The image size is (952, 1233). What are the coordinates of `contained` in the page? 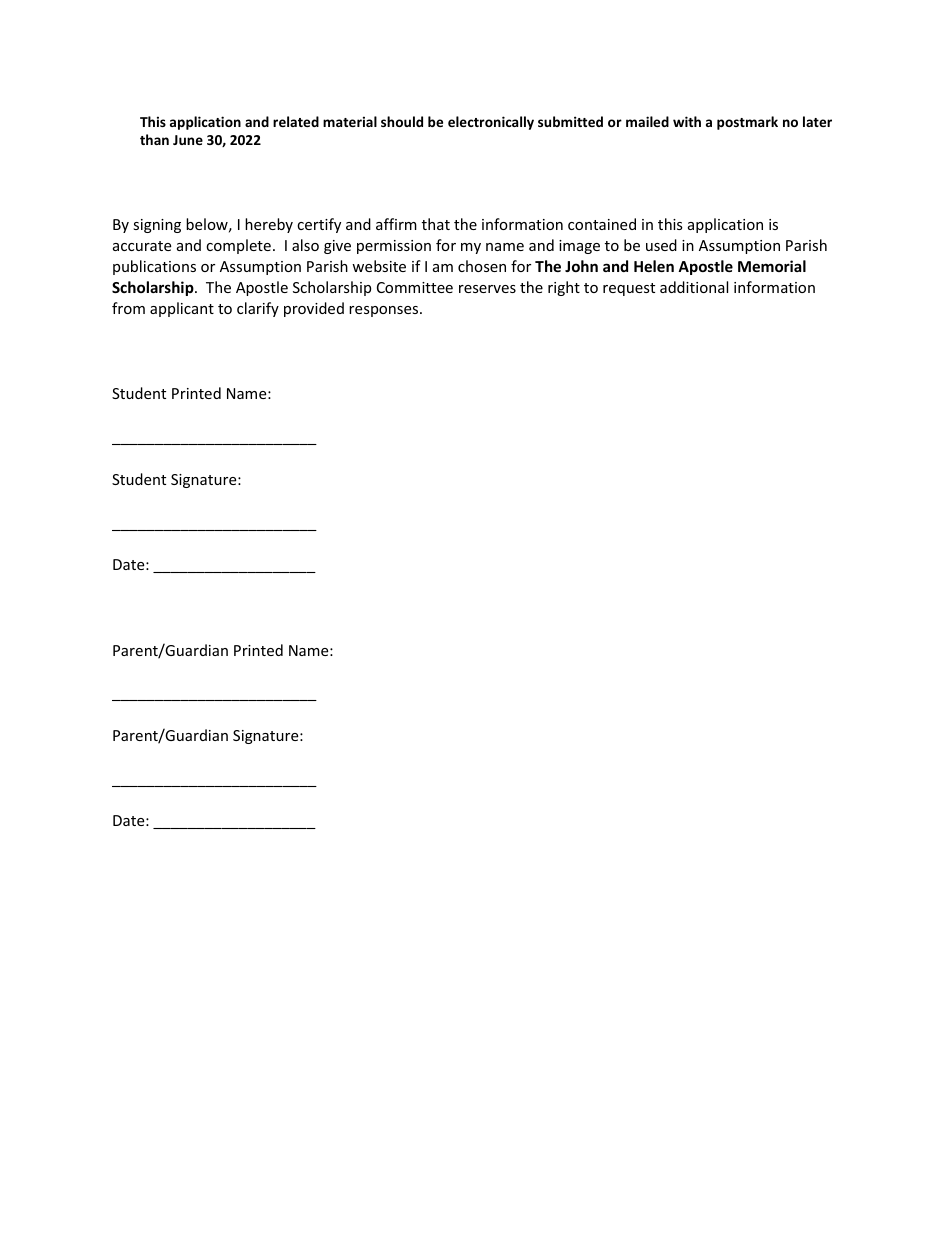 It's located at (602, 224).
